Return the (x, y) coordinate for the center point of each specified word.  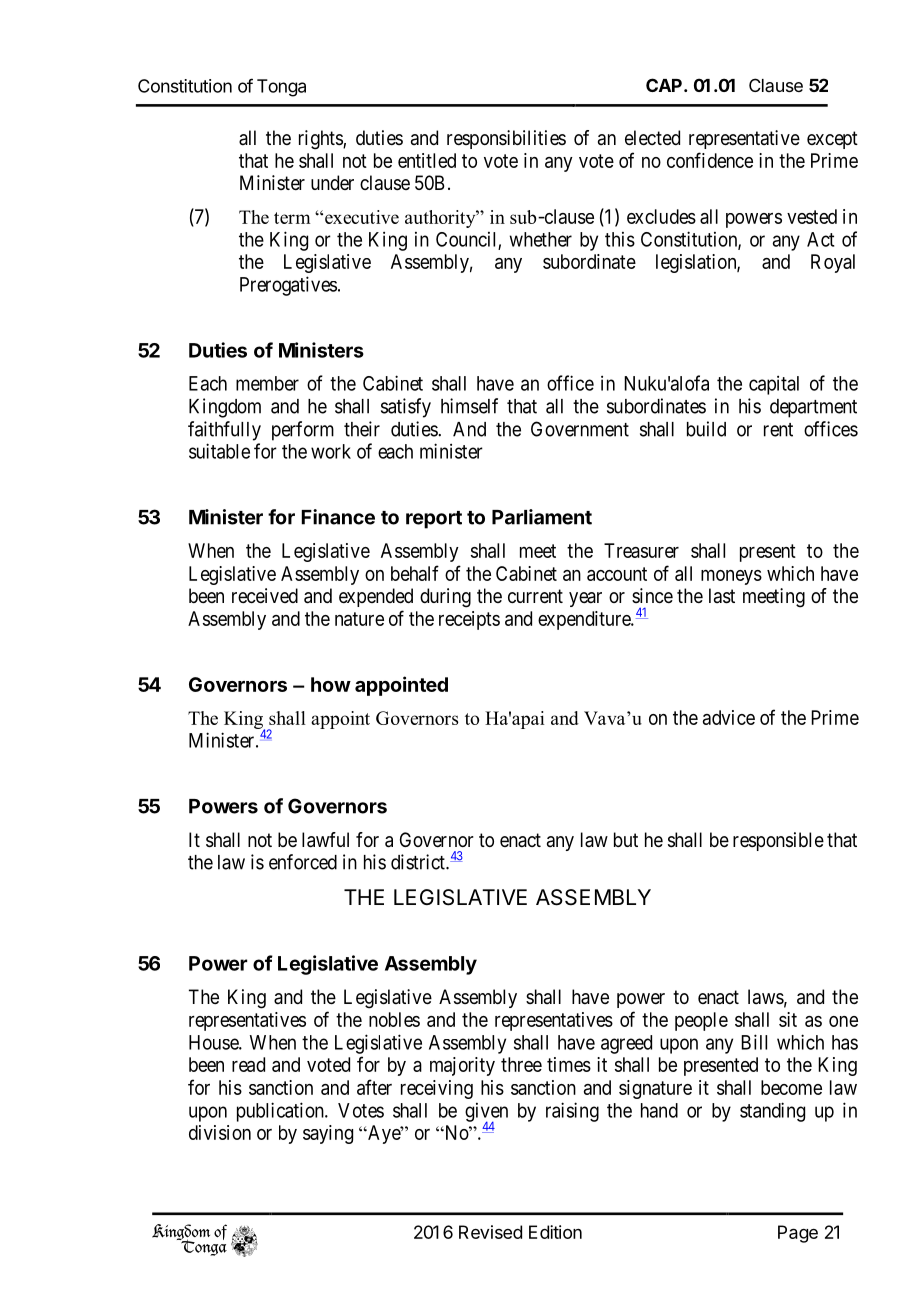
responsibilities (506, 139)
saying (328, 1134)
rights (321, 140)
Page (798, 1234)
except (832, 140)
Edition (555, 1232)
